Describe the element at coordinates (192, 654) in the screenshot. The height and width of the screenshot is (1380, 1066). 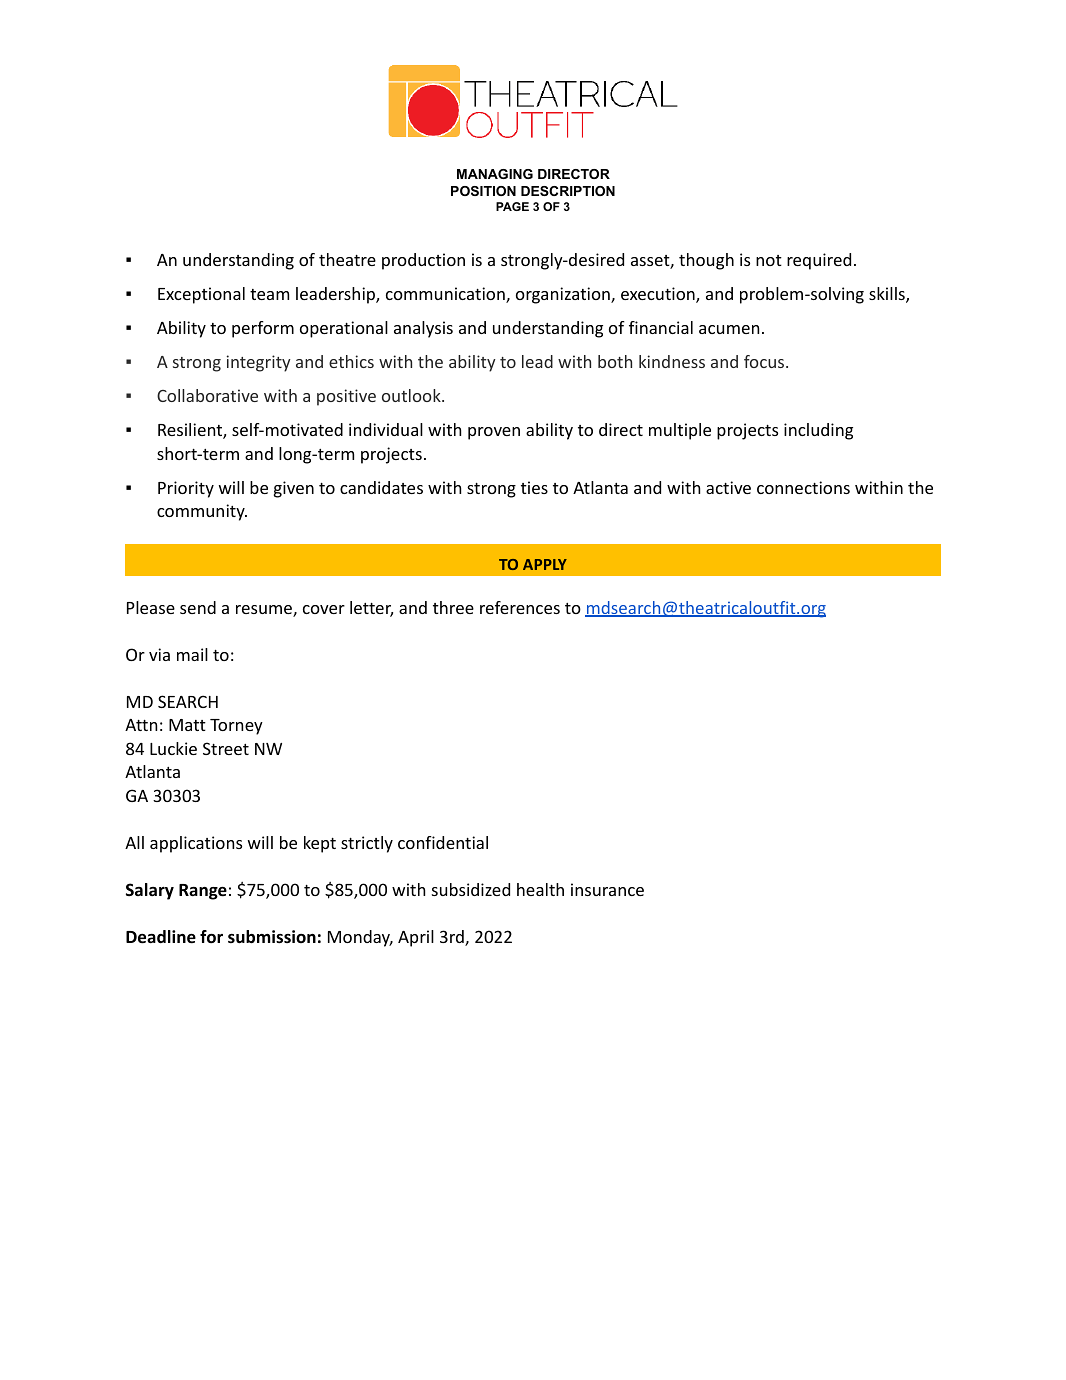
I see `mail` at that location.
